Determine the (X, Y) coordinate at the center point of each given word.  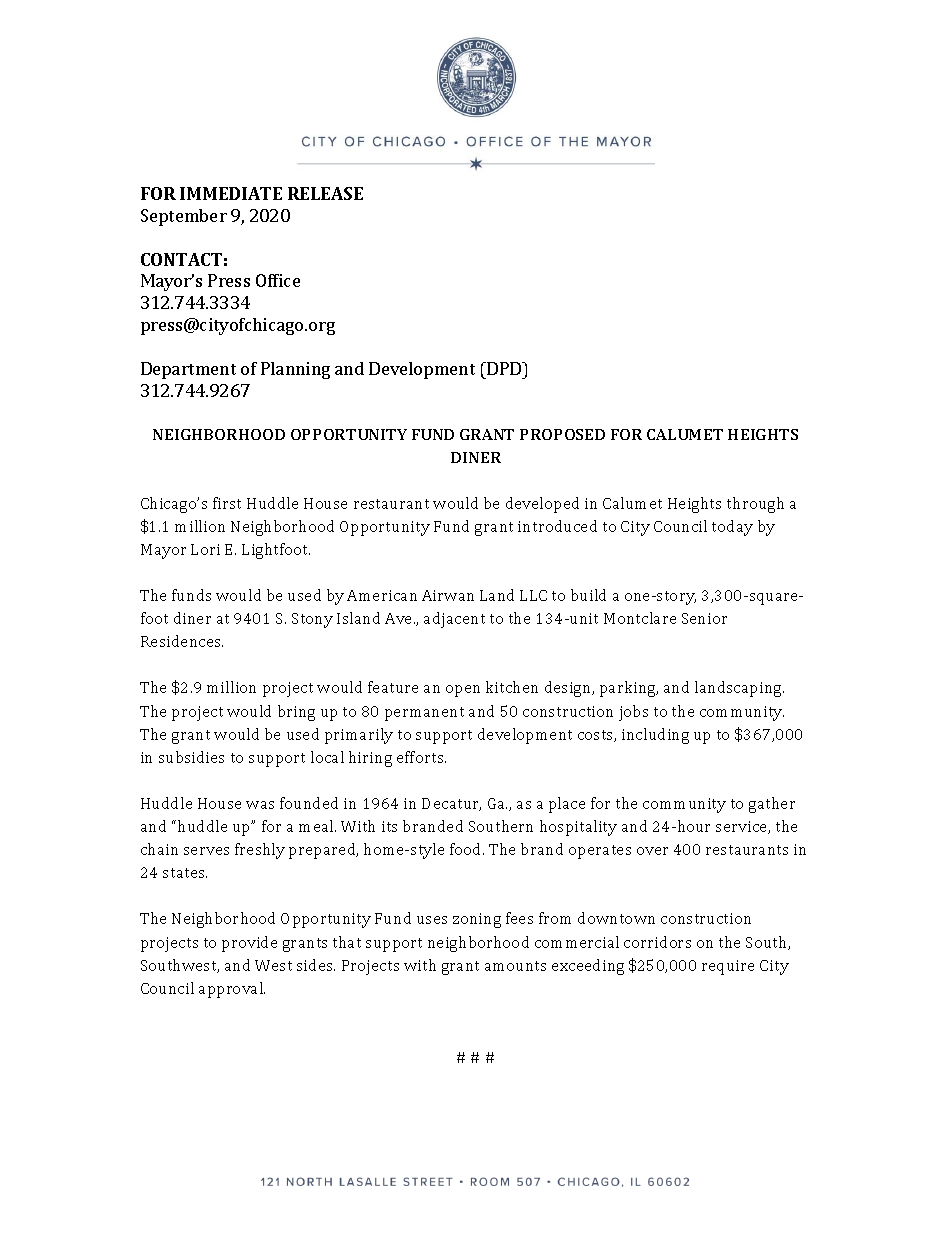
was (260, 805)
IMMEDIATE (231, 193)
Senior (704, 618)
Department (188, 370)
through (755, 505)
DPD (505, 368)
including (655, 736)
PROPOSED (562, 434)
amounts (515, 966)
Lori (205, 549)
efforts (421, 757)
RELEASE (325, 193)
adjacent (454, 620)
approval (232, 990)
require (728, 967)
